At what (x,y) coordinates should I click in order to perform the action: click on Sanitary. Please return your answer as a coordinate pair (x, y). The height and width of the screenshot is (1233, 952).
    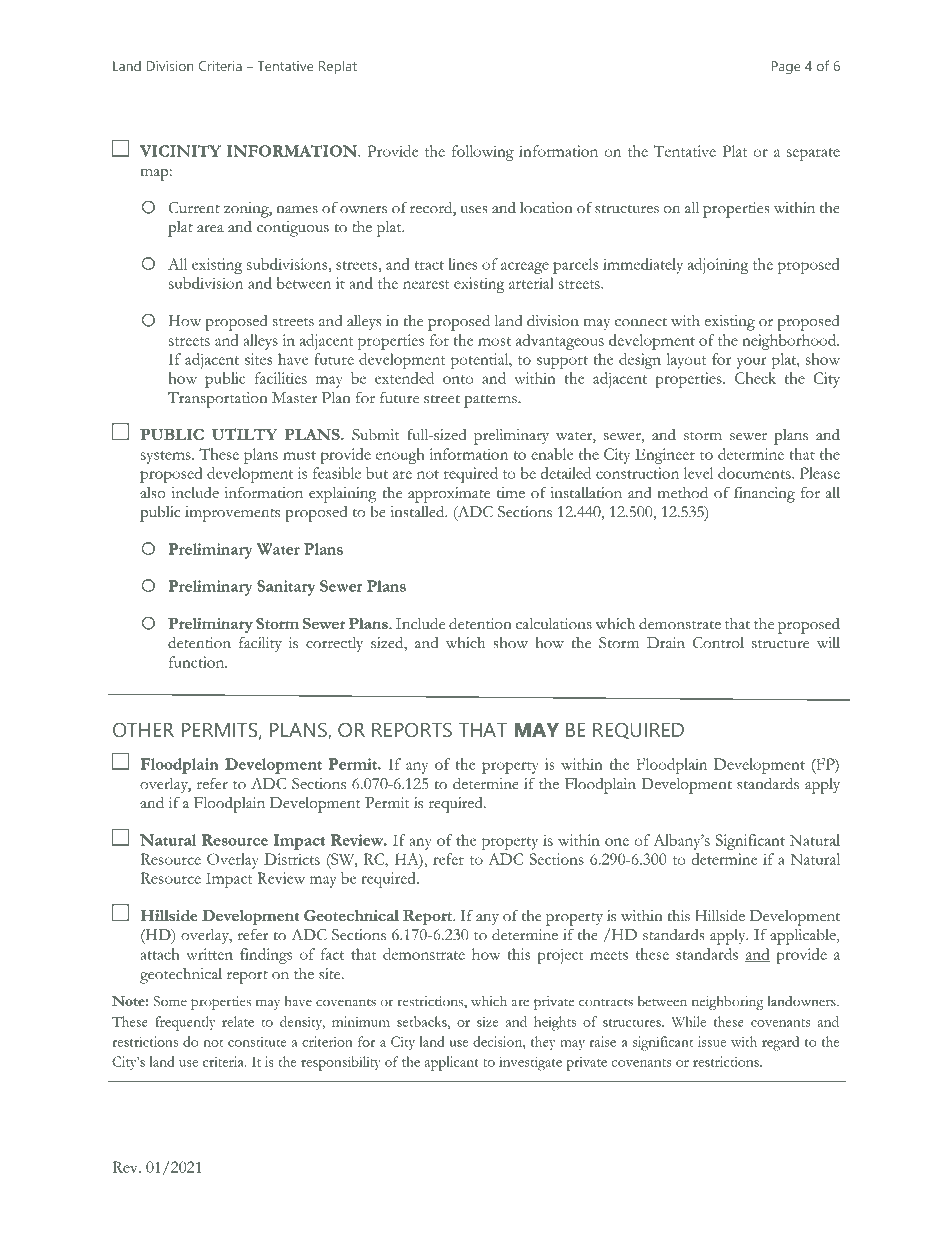
    Looking at the image, I should click on (286, 588).
